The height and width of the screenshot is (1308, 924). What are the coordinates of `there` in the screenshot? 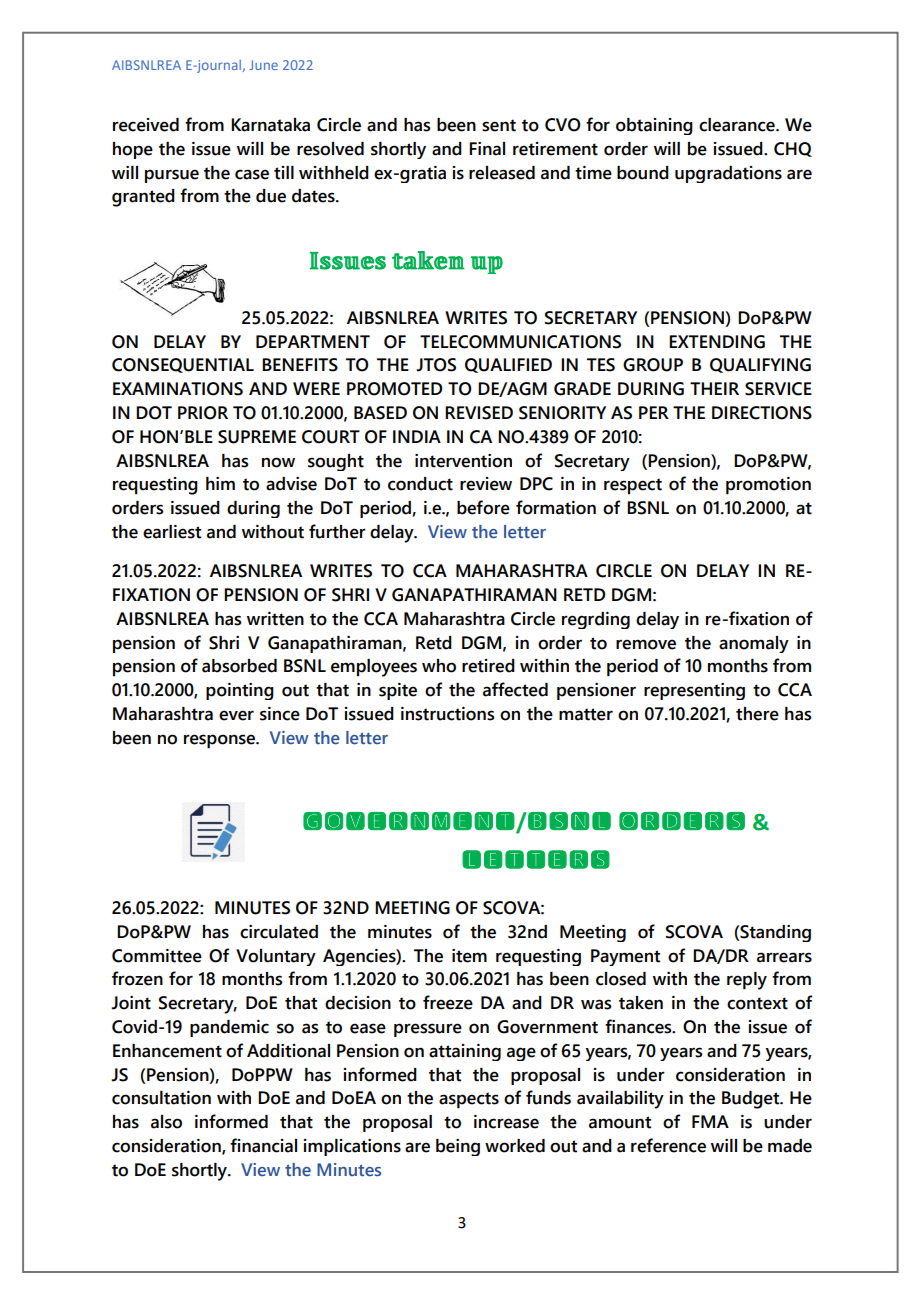 It's located at (757, 714).
